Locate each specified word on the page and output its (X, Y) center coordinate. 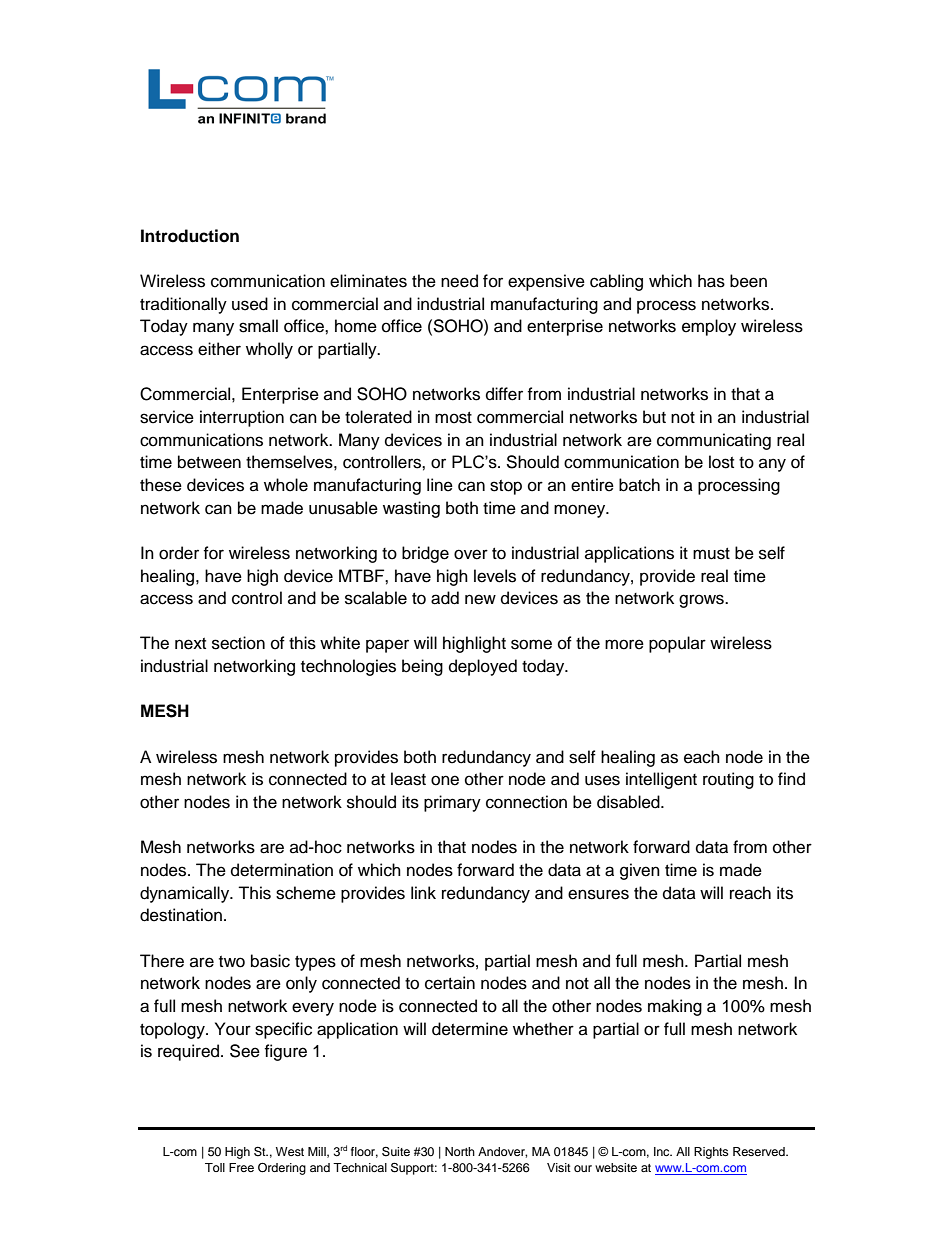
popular (677, 644)
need (459, 281)
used (250, 304)
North (460, 1151)
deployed (483, 667)
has (711, 281)
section (238, 643)
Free (241, 1167)
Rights (711, 1153)
